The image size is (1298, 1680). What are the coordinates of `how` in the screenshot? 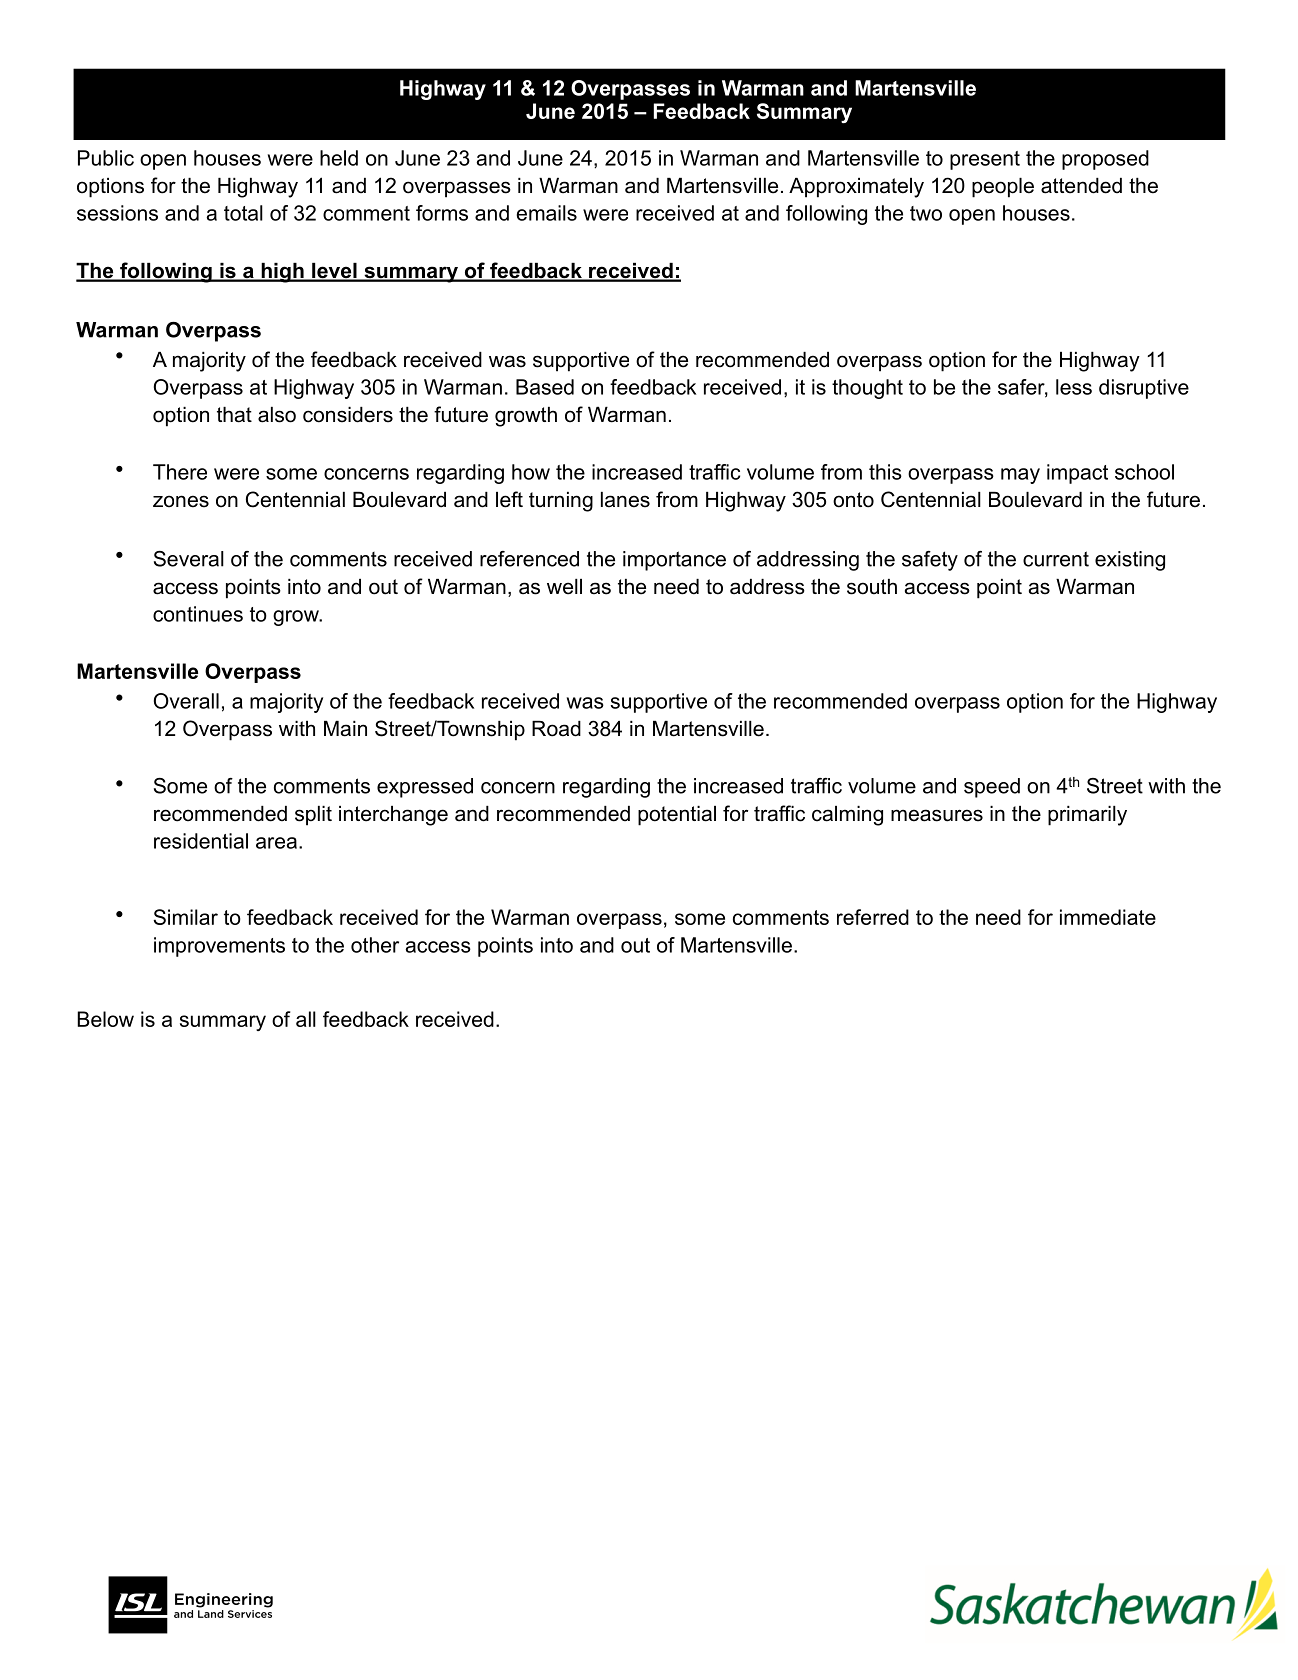 It's located at (531, 472).
